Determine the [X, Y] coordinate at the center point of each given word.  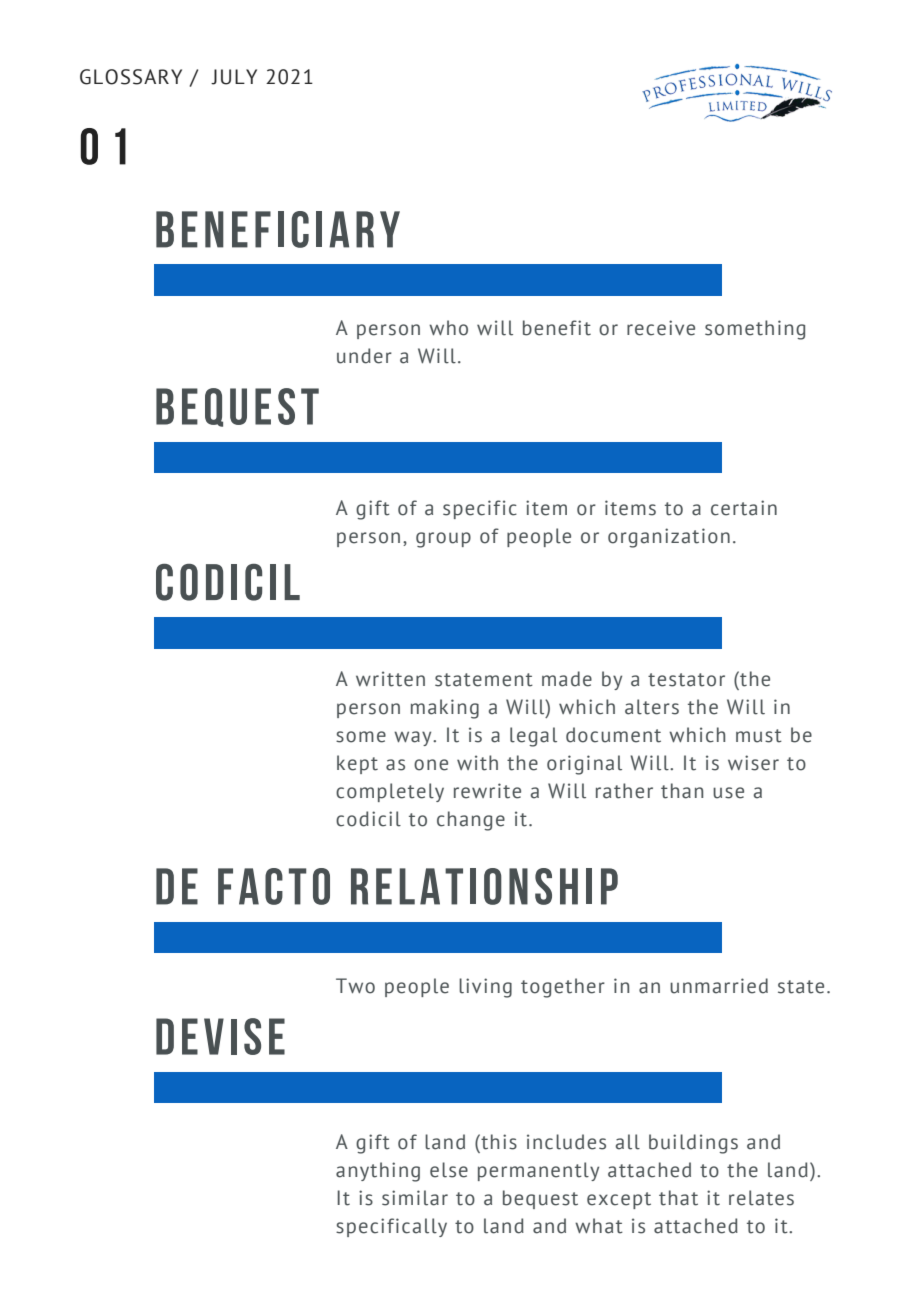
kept [357, 764]
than [682, 791]
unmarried [719, 986]
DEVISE [220, 1036]
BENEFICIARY [278, 229]
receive [661, 328]
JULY [234, 77]
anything [378, 1172]
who [448, 328]
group [443, 540]
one [431, 765]
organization [669, 538]
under [364, 356]
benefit [557, 328]
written [390, 679]
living [485, 988]
